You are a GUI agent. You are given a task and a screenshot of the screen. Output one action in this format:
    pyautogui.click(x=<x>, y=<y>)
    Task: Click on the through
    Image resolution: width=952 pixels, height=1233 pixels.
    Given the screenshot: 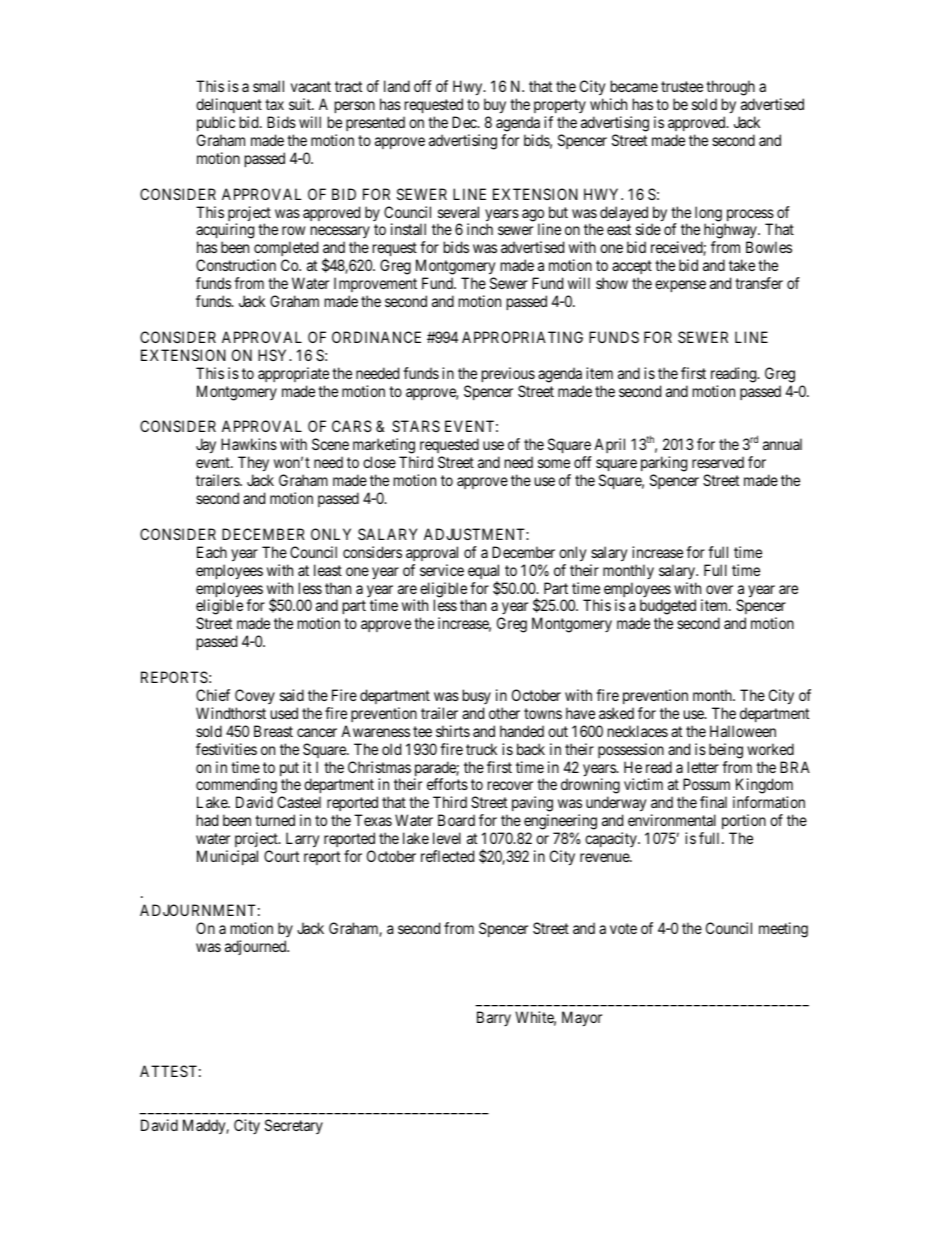 What is the action you would take?
    pyautogui.click(x=730, y=89)
